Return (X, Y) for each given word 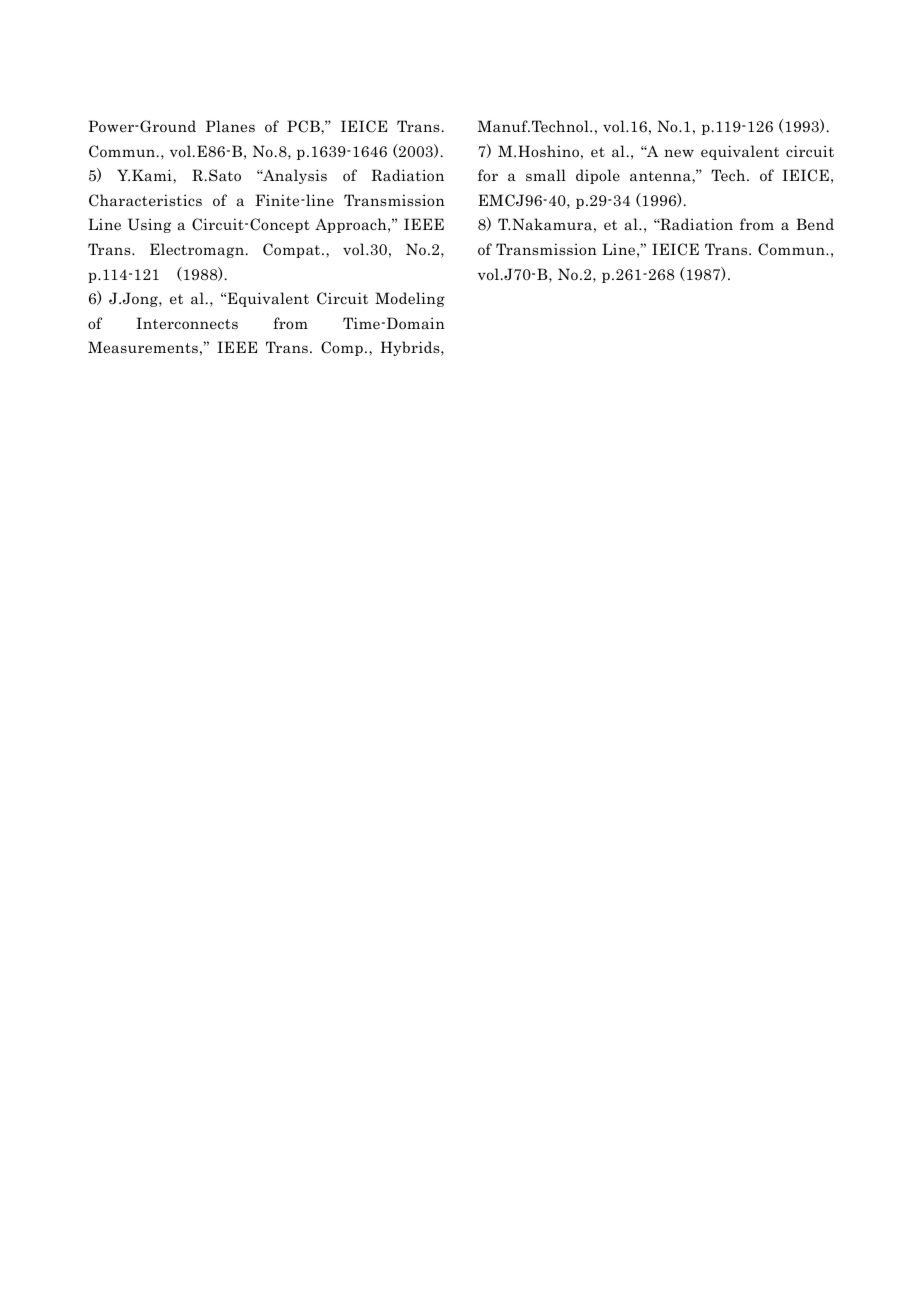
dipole (598, 176)
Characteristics (145, 200)
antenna (661, 177)
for (488, 175)
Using (149, 225)
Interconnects (187, 323)
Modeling (410, 299)
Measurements (143, 347)
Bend (815, 224)
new (679, 153)
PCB (304, 127)
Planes (230, 126)
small (546, 175)
